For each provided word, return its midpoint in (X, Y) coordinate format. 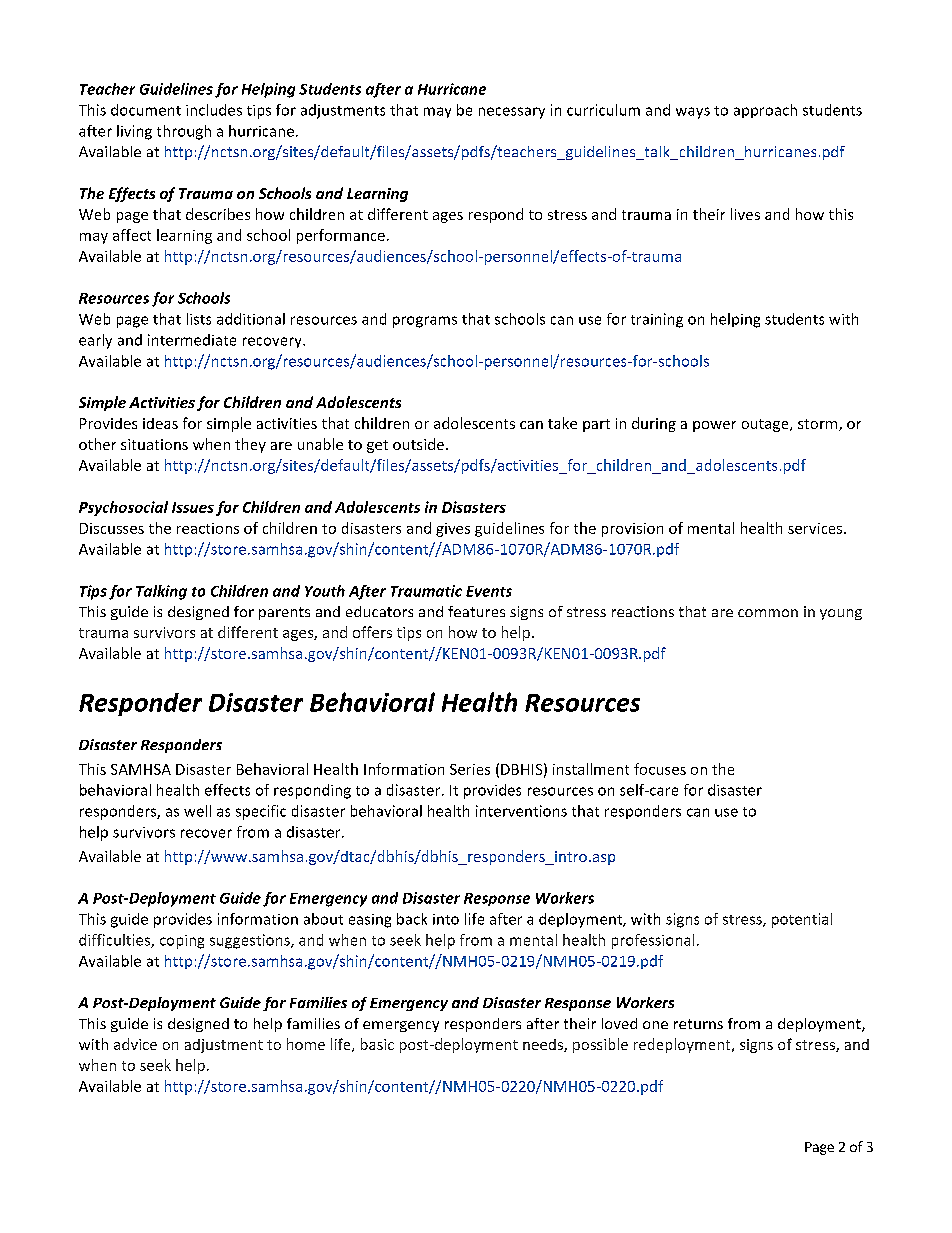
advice (135, 1044)
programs (425, 322)
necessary (512, 113)
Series (470, 769)
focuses (660, 769)
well (197, 811)
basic (377, 1044)
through (184, 132)
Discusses (112, 528)
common (768, 613)
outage (766, 425)
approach (765, 111)
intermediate (192, 340)
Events (489, 591)
